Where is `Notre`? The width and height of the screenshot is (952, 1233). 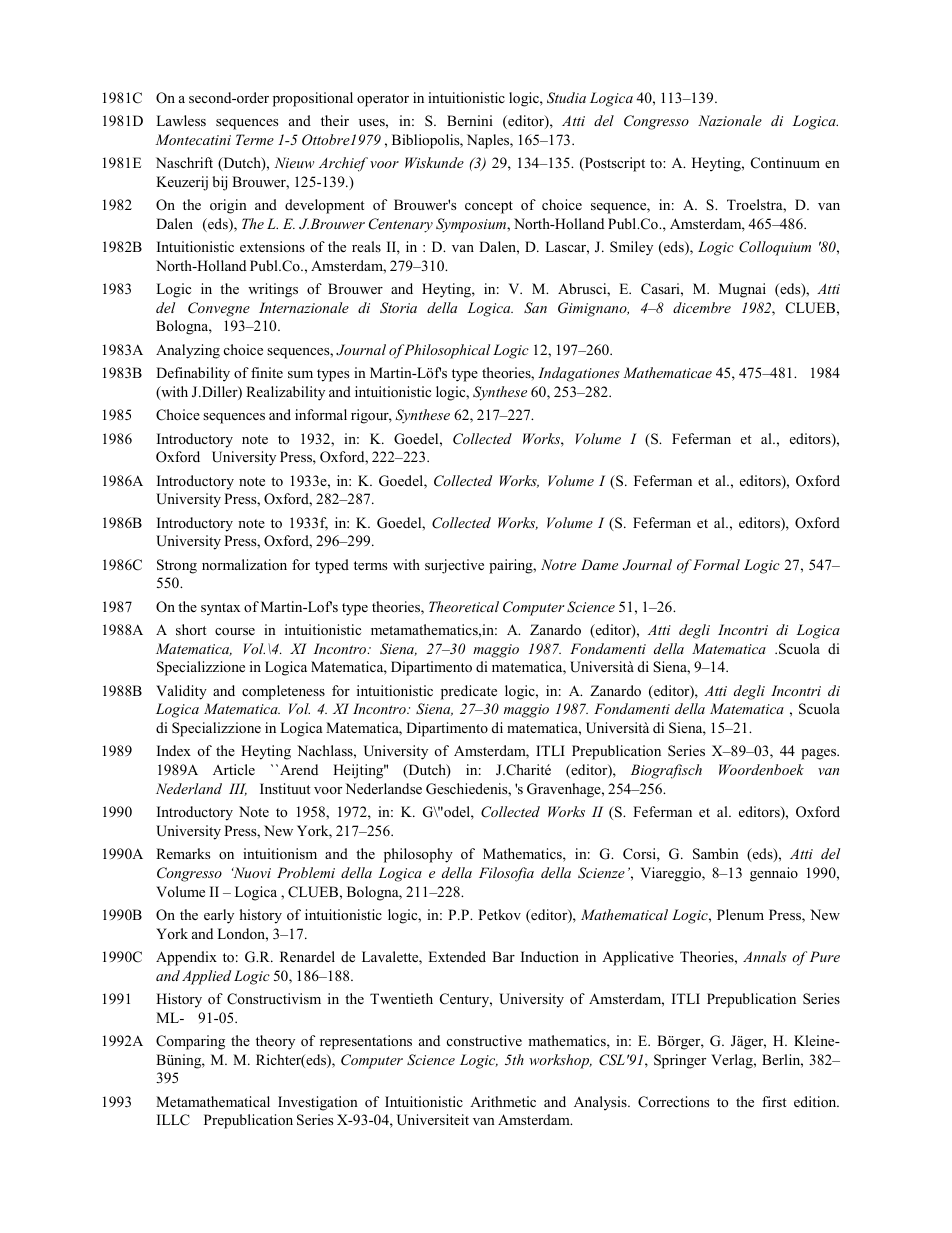
Notre is located at coordinates (558, 564).
